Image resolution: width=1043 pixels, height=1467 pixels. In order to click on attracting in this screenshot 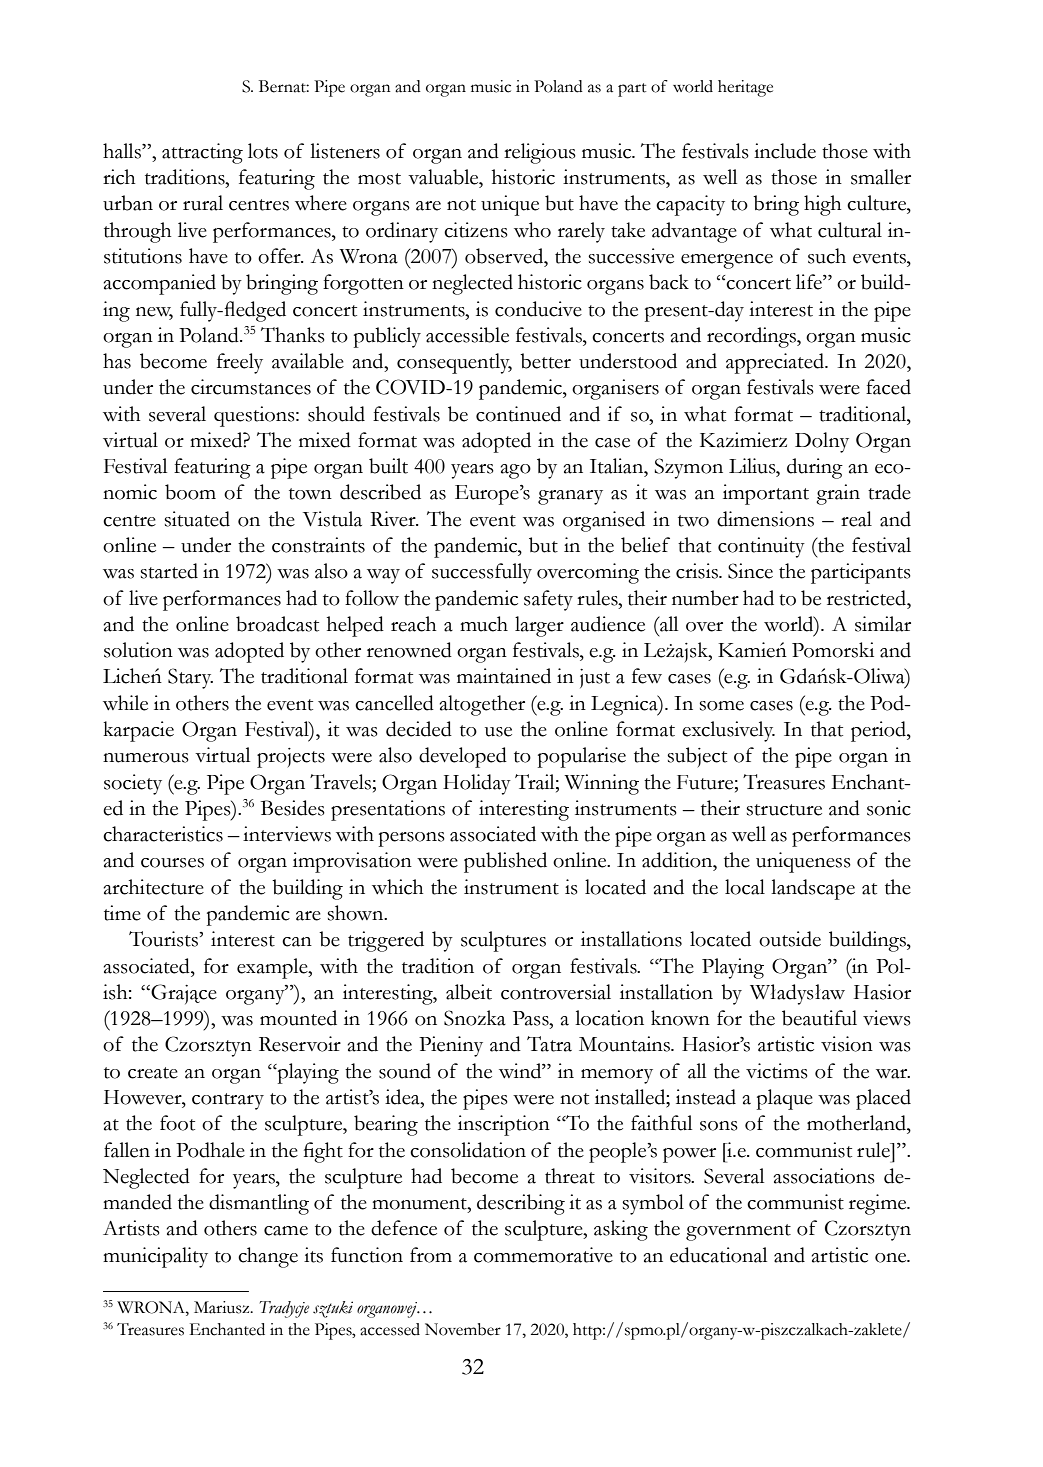, I will do `click(202, 153)`.
